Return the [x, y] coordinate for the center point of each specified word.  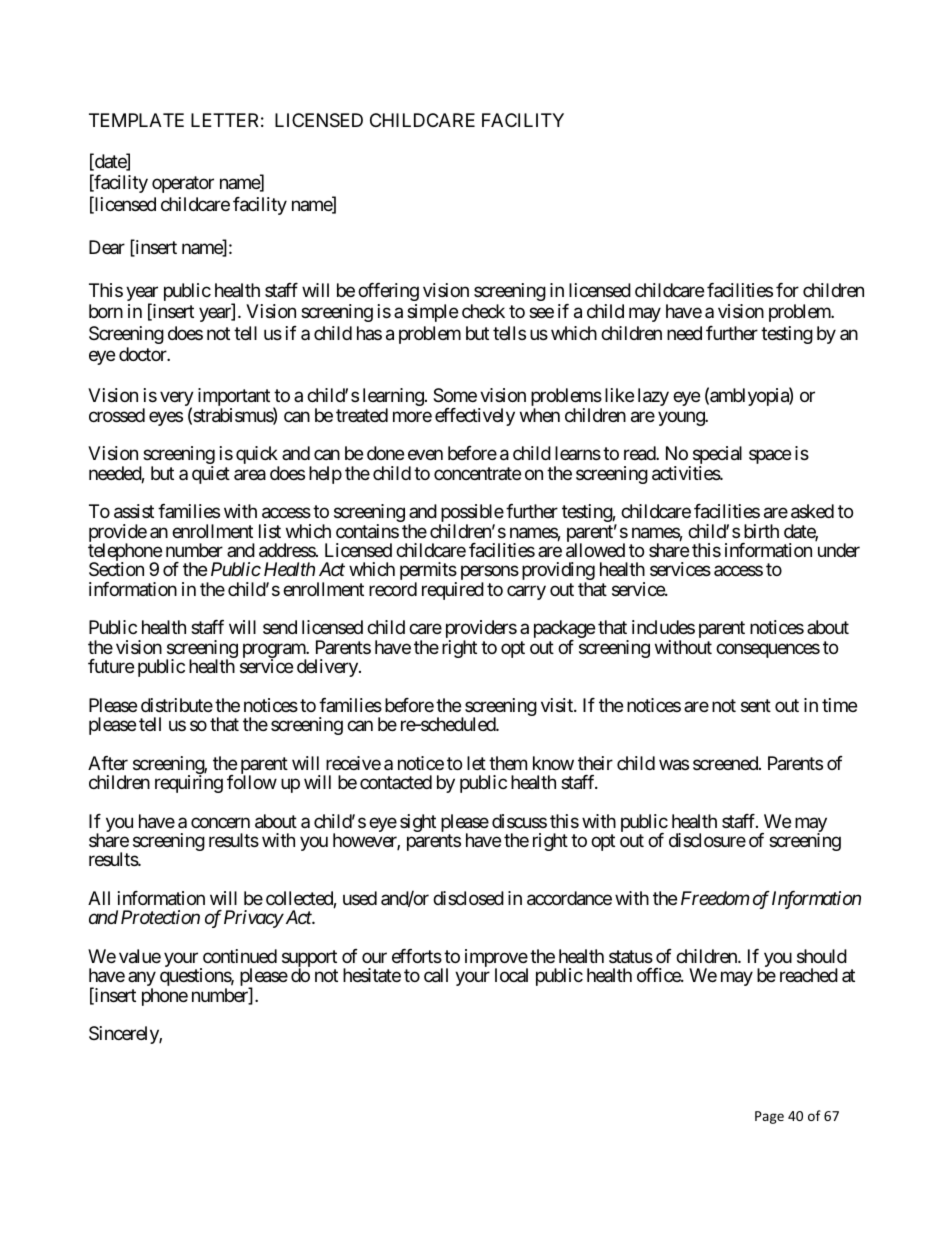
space [770, 457]
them [508, 763]
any [142, 980]
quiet [211, 475]
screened [726, 763]
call [436, 975]
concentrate [477, 473]
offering [388, 292]
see [541, 313]
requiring [189, 784]
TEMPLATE [136, 120]
